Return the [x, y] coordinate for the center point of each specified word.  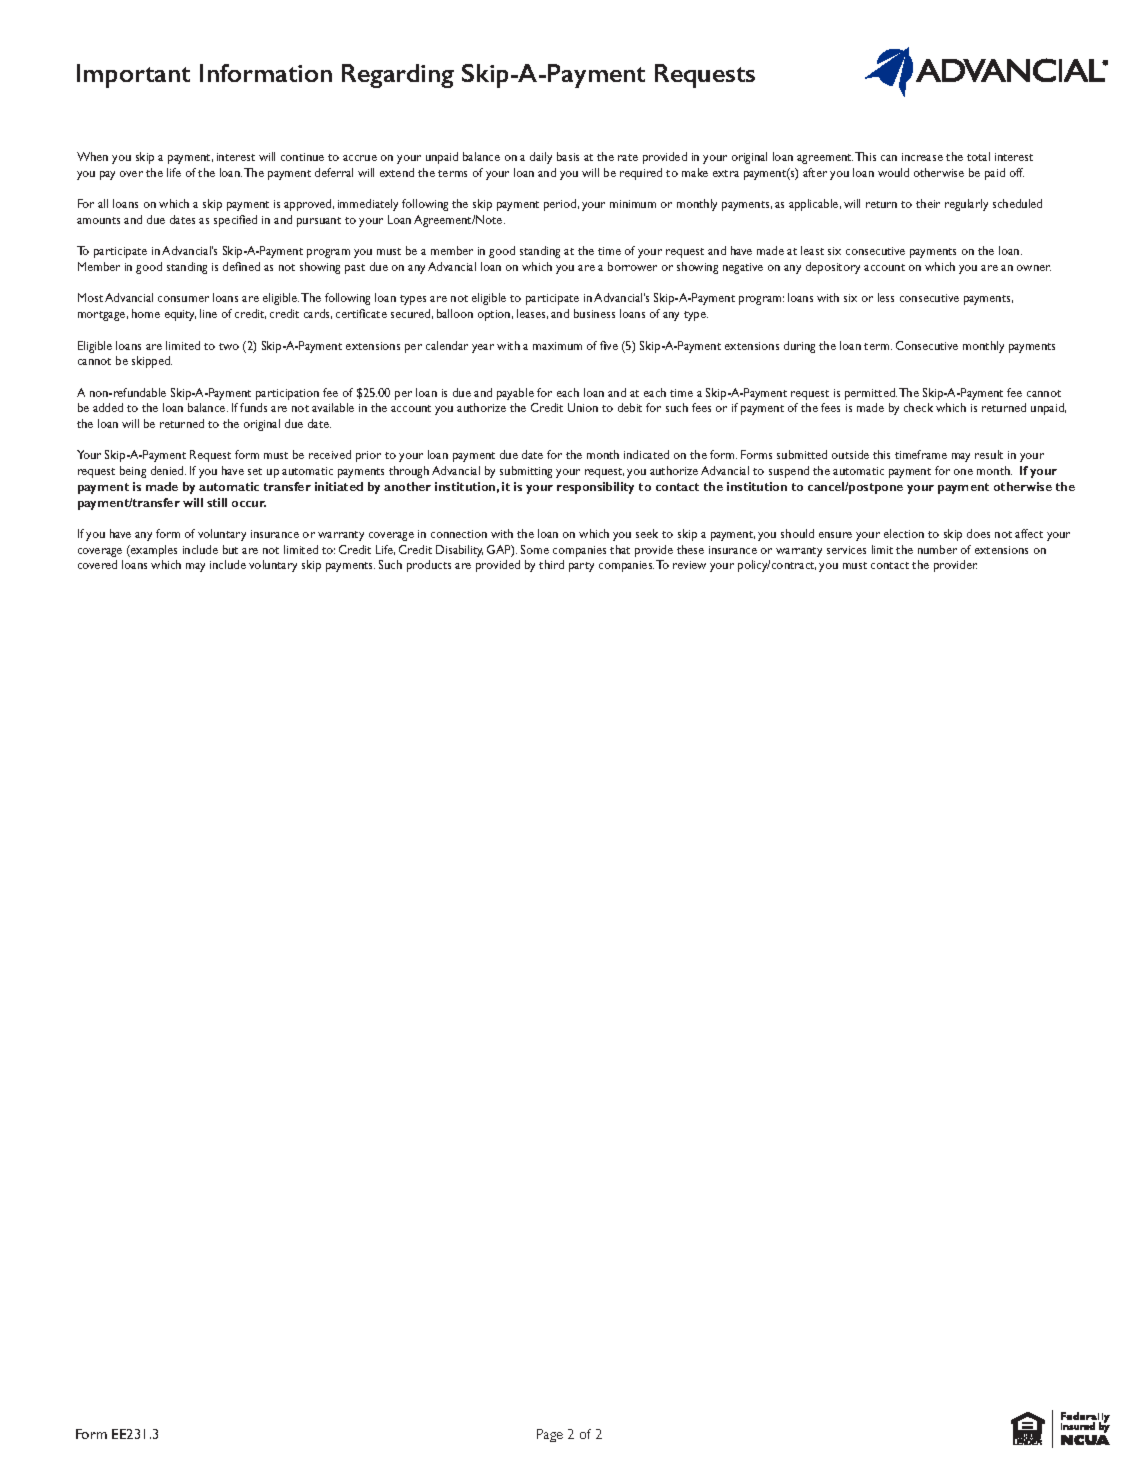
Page [550, 1435]
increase [922, 157]
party [581, 567]
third [551, 564]
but [230, 549]
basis [568, 156]
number [937, 549]
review [689, 565]
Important [133, 76]
